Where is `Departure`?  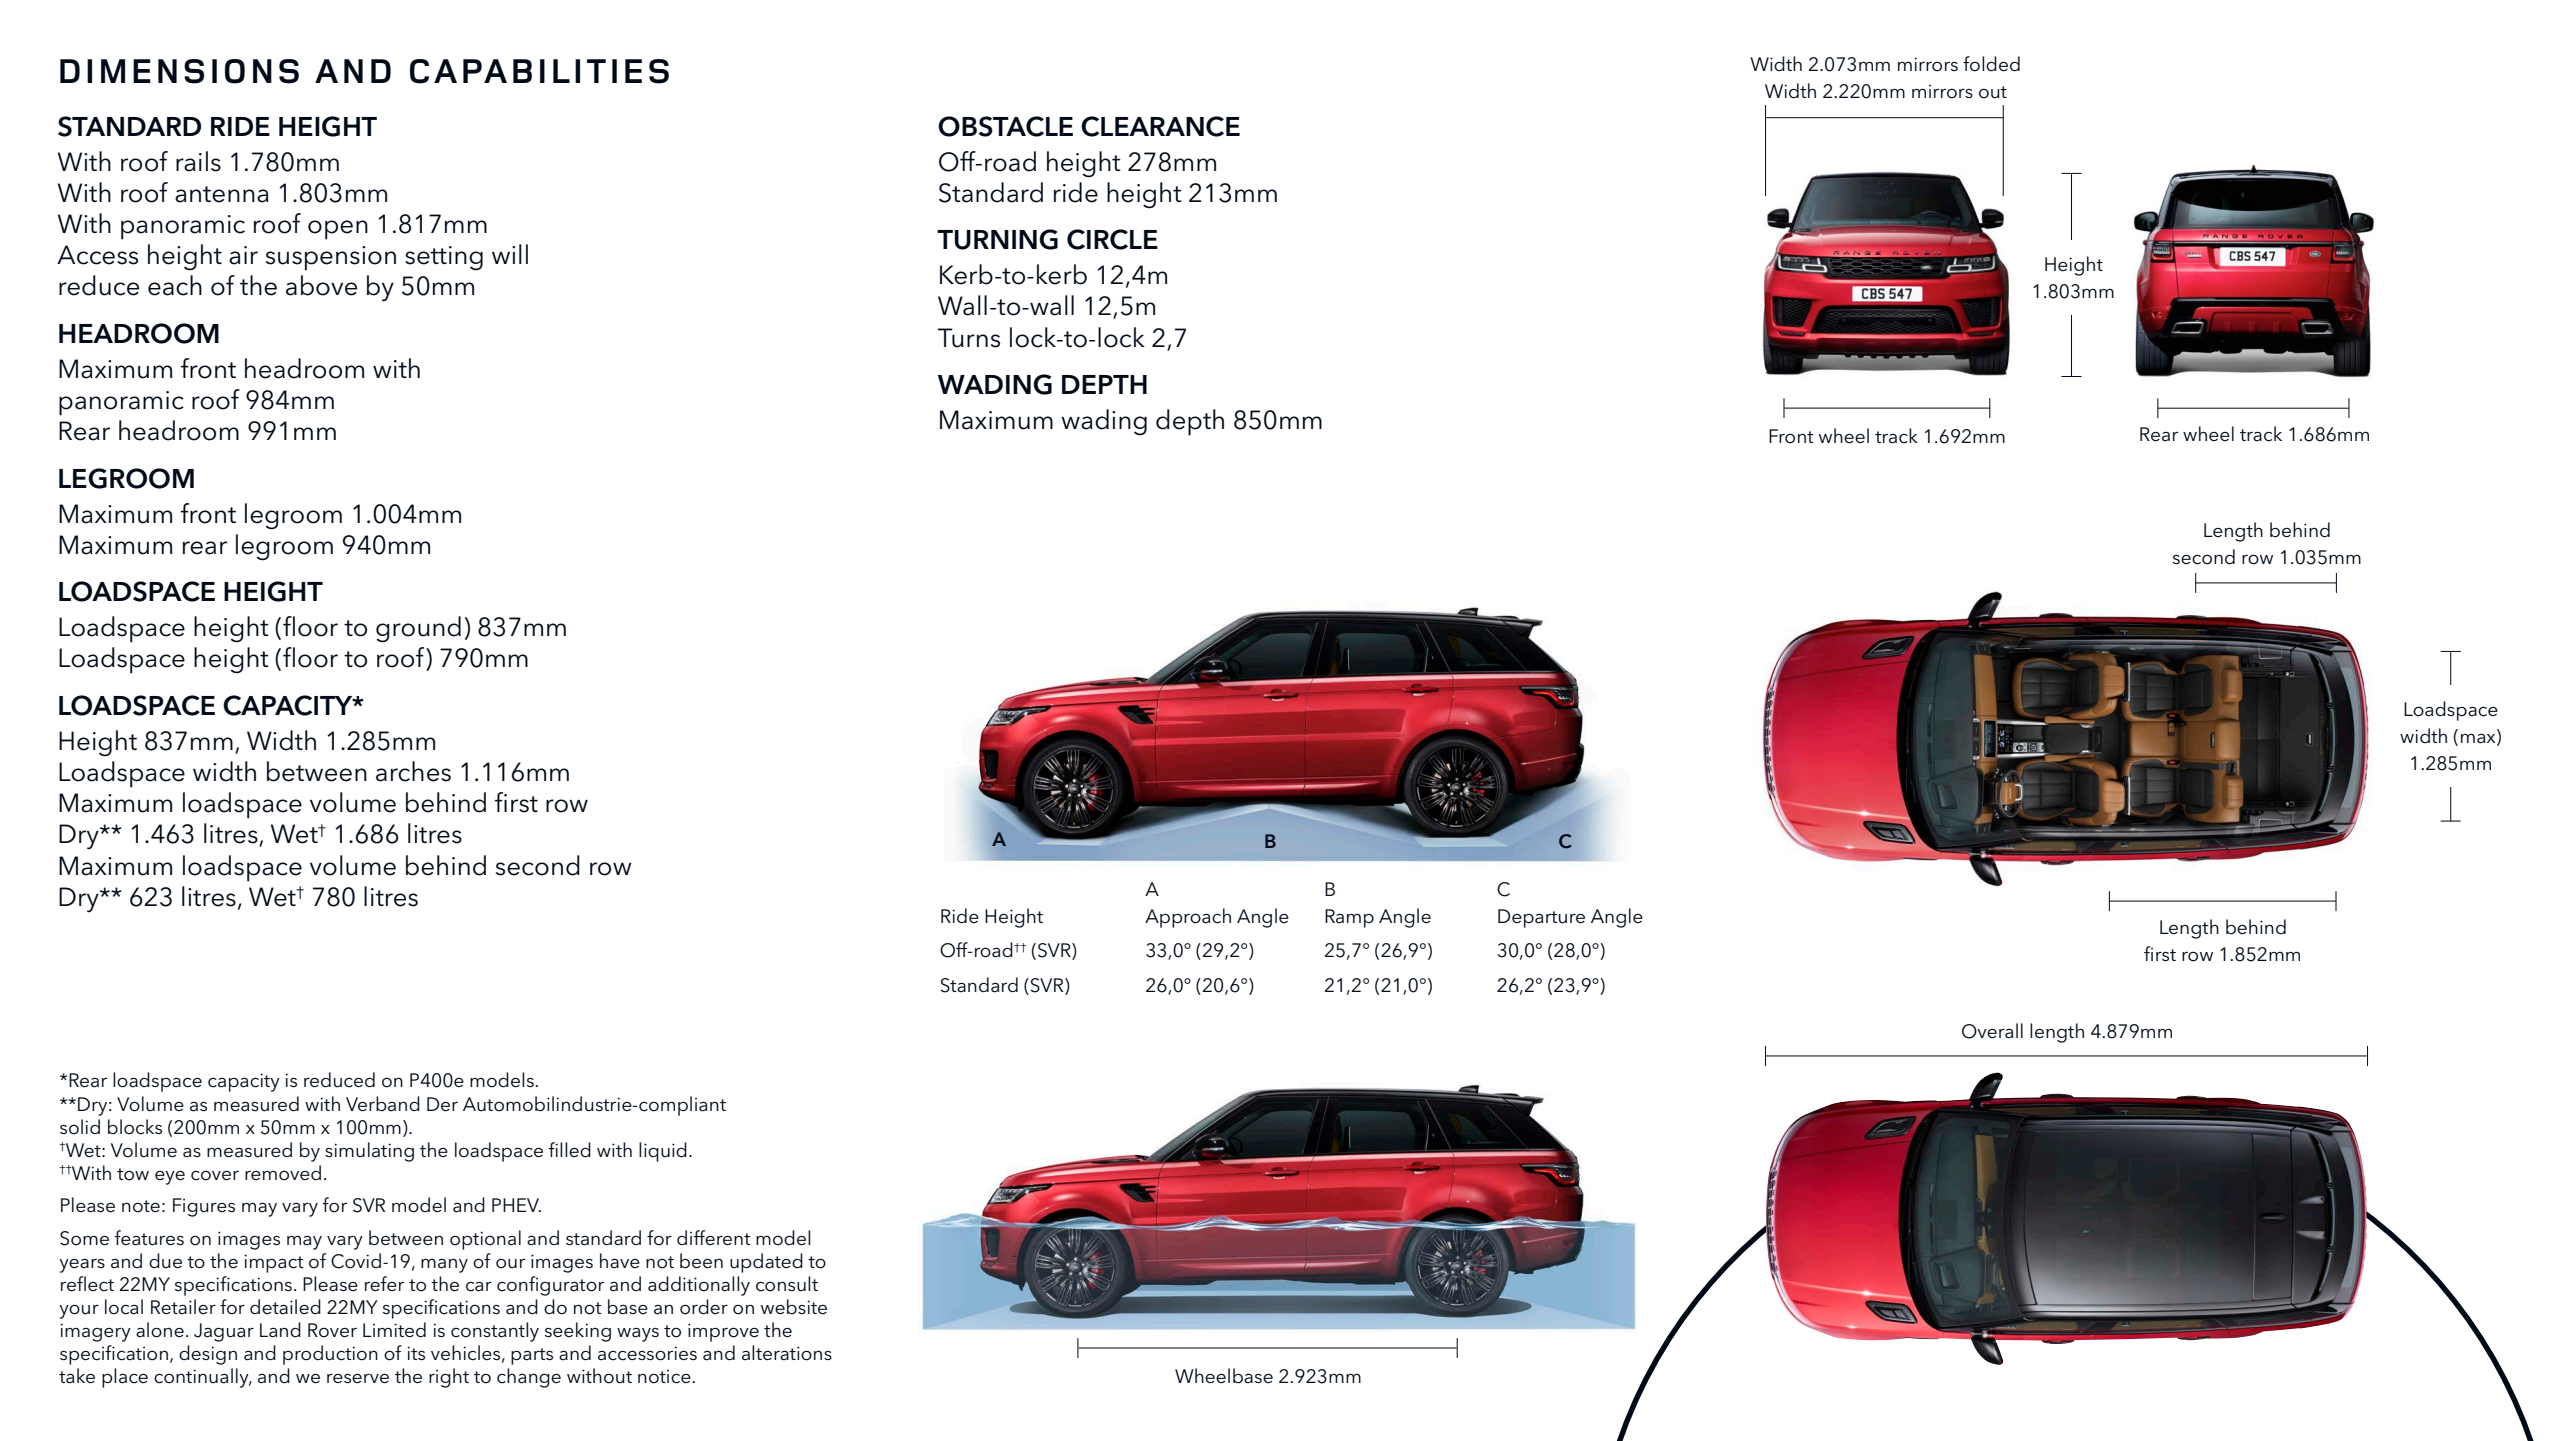 Departure is located at coordinates (1541, 918).
